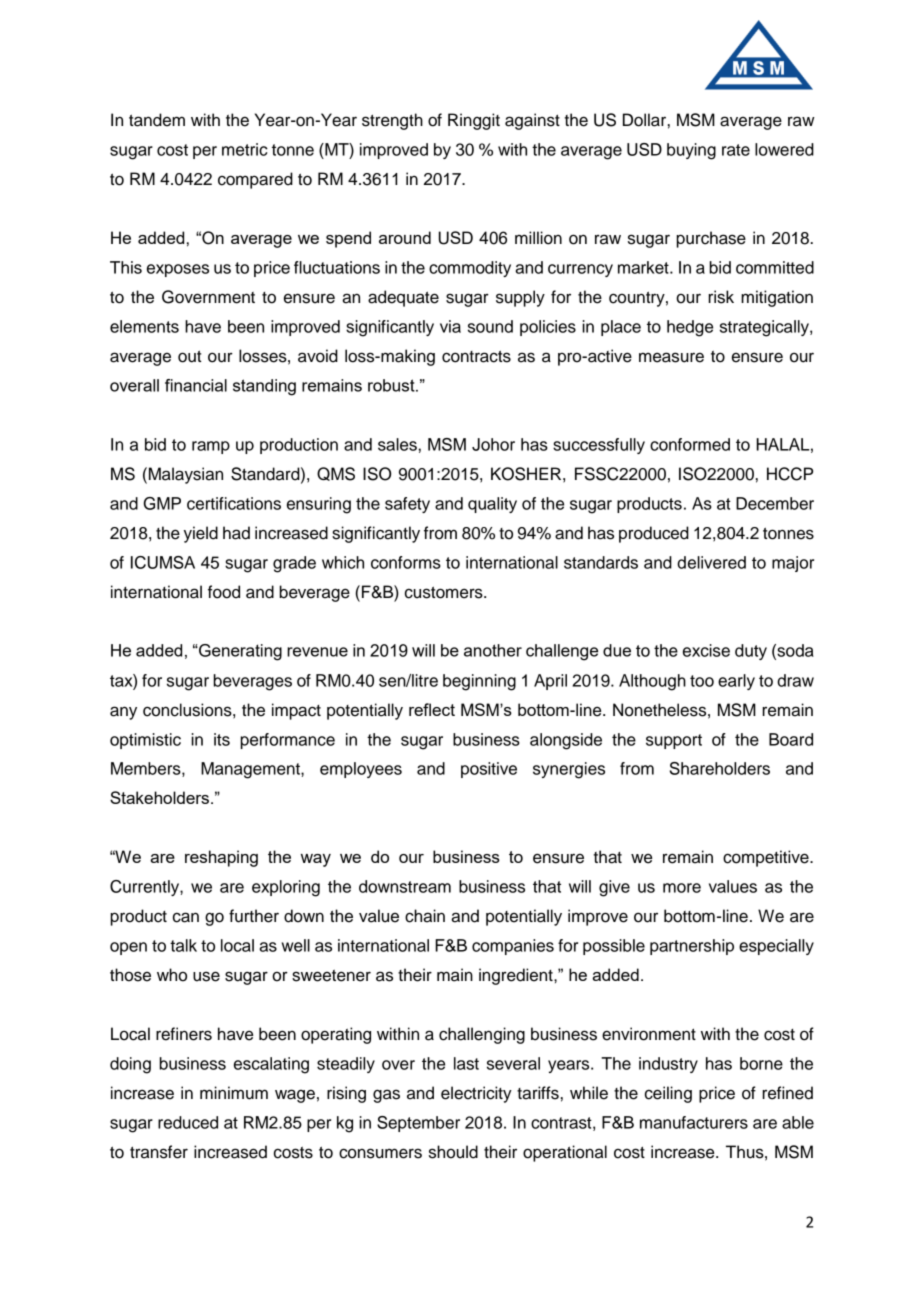  I want to click on more, so click(682, 888).
